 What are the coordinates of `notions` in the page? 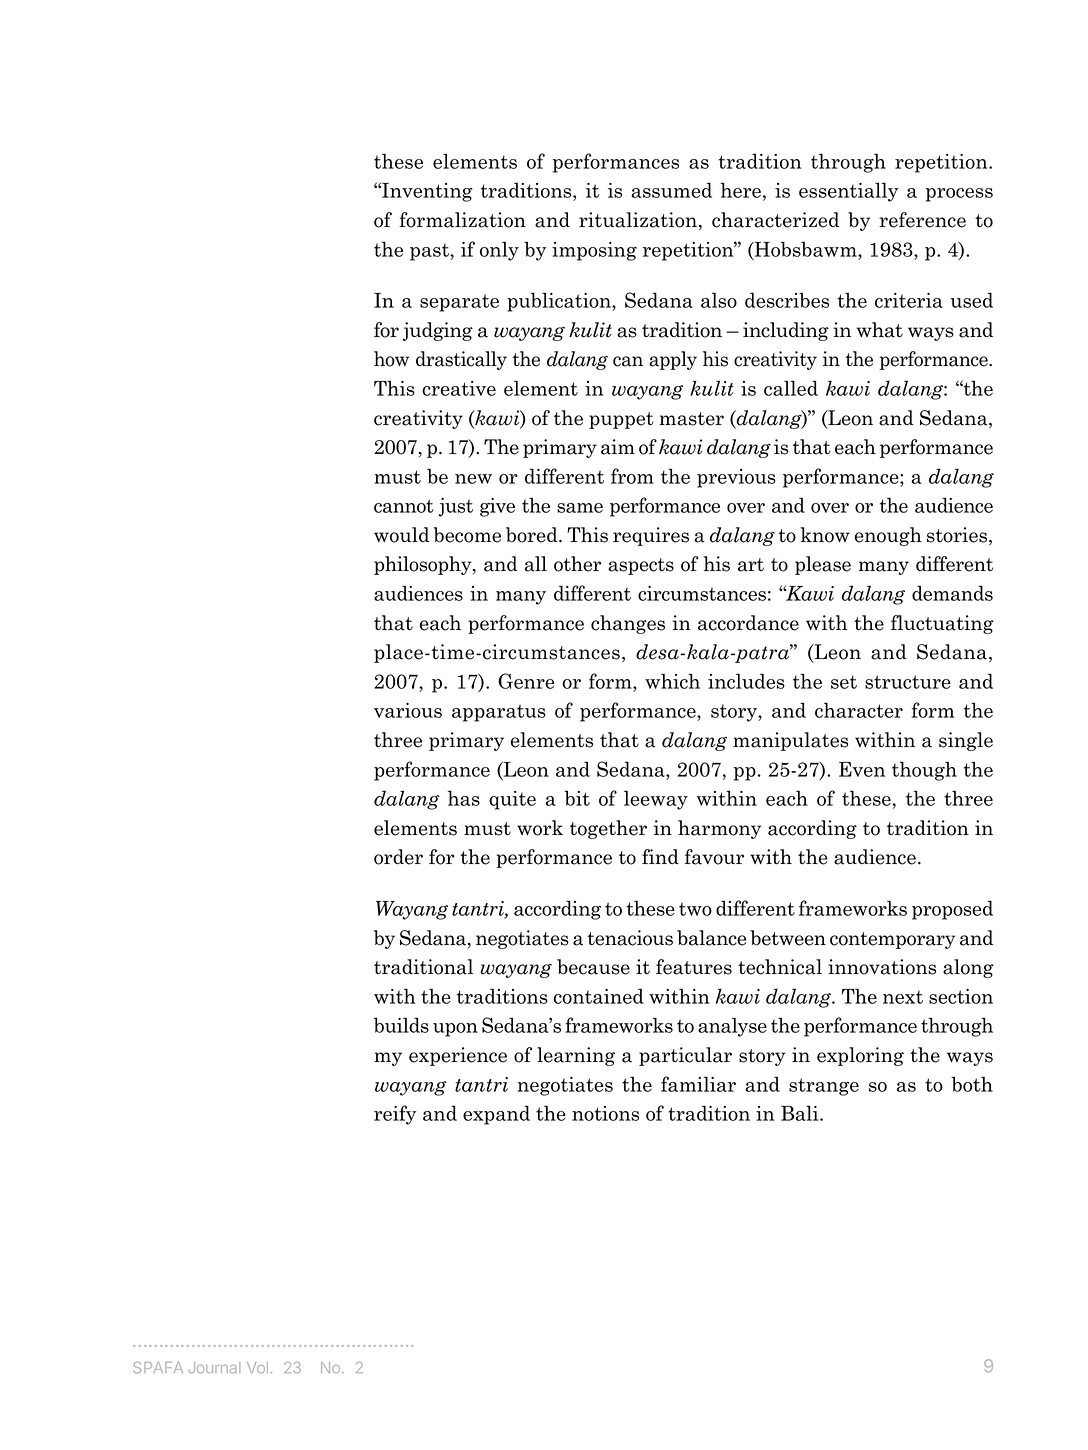 It's located at (605, 1113).
